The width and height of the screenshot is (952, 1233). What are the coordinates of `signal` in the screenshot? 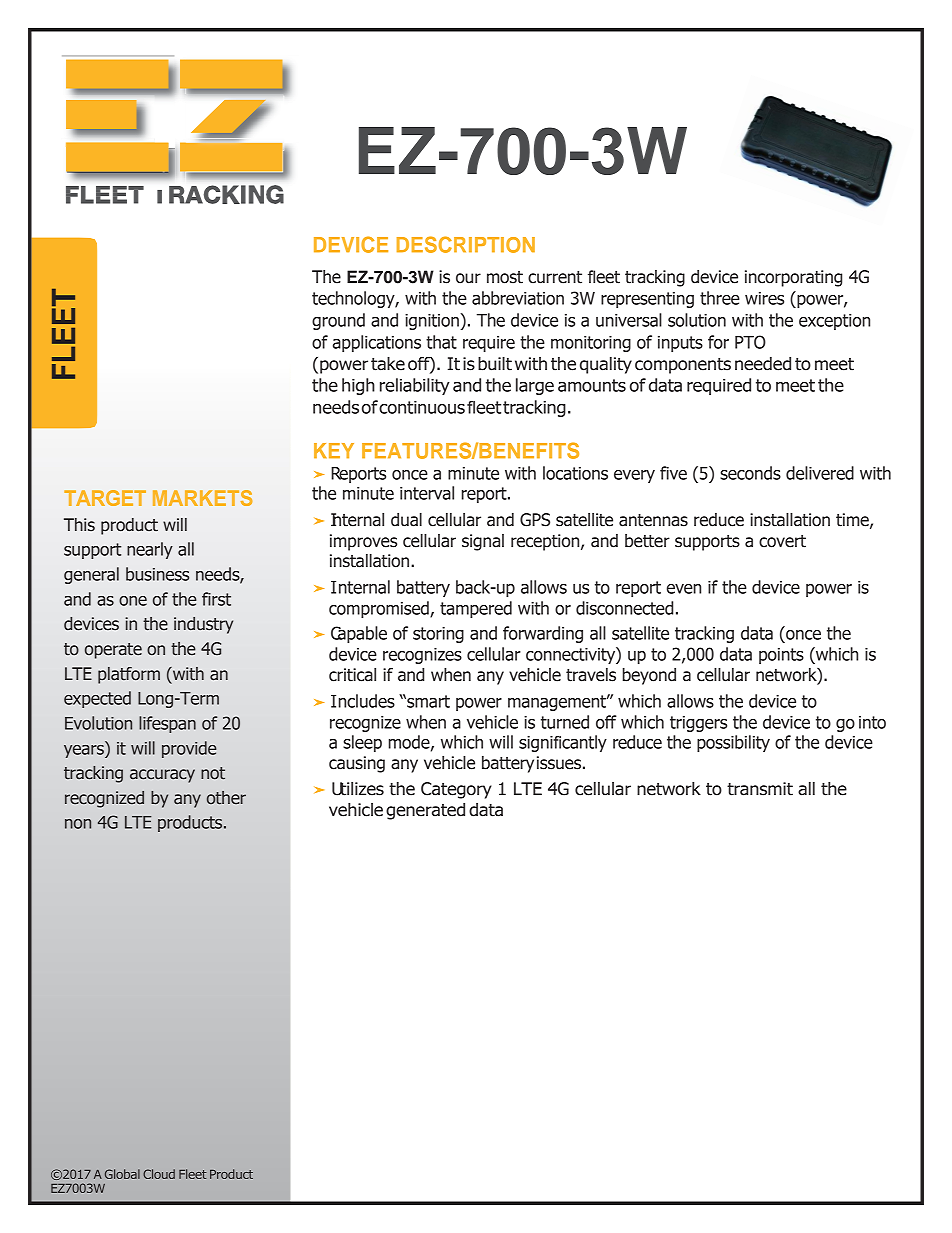 It's located at (483, 542).
